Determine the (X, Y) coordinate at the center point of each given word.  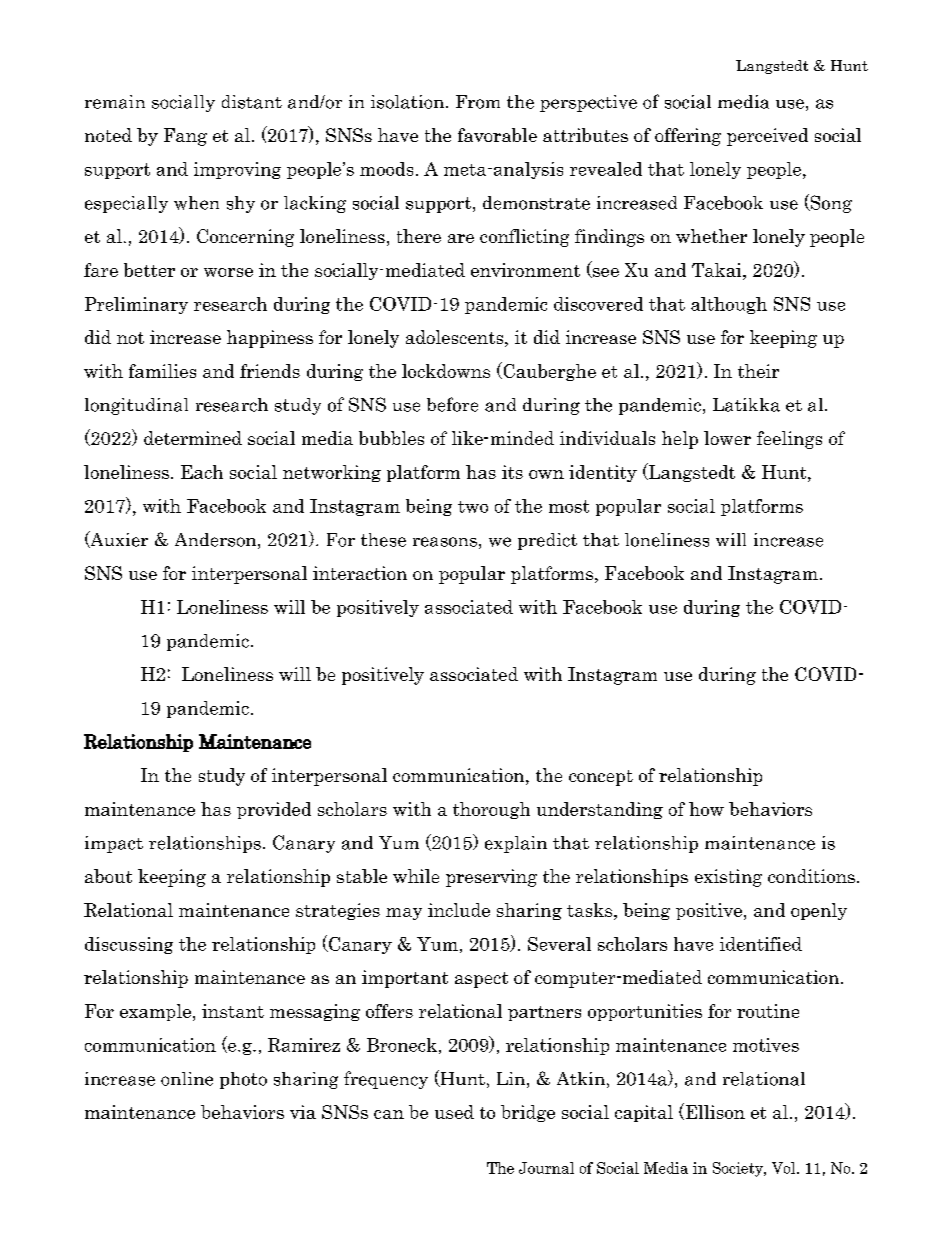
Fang (185, 137)
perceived (767, 137)
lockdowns (446, 371)
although (729, 305)
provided (274, 810)
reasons (445, 542)
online (187, 1079)
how (706, 809)
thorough (491, 810)
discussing (129, 945)
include (459, 910)
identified (761, 944)
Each (202, 472)
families (162, 371)
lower (727, 438)
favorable (497, 135)
